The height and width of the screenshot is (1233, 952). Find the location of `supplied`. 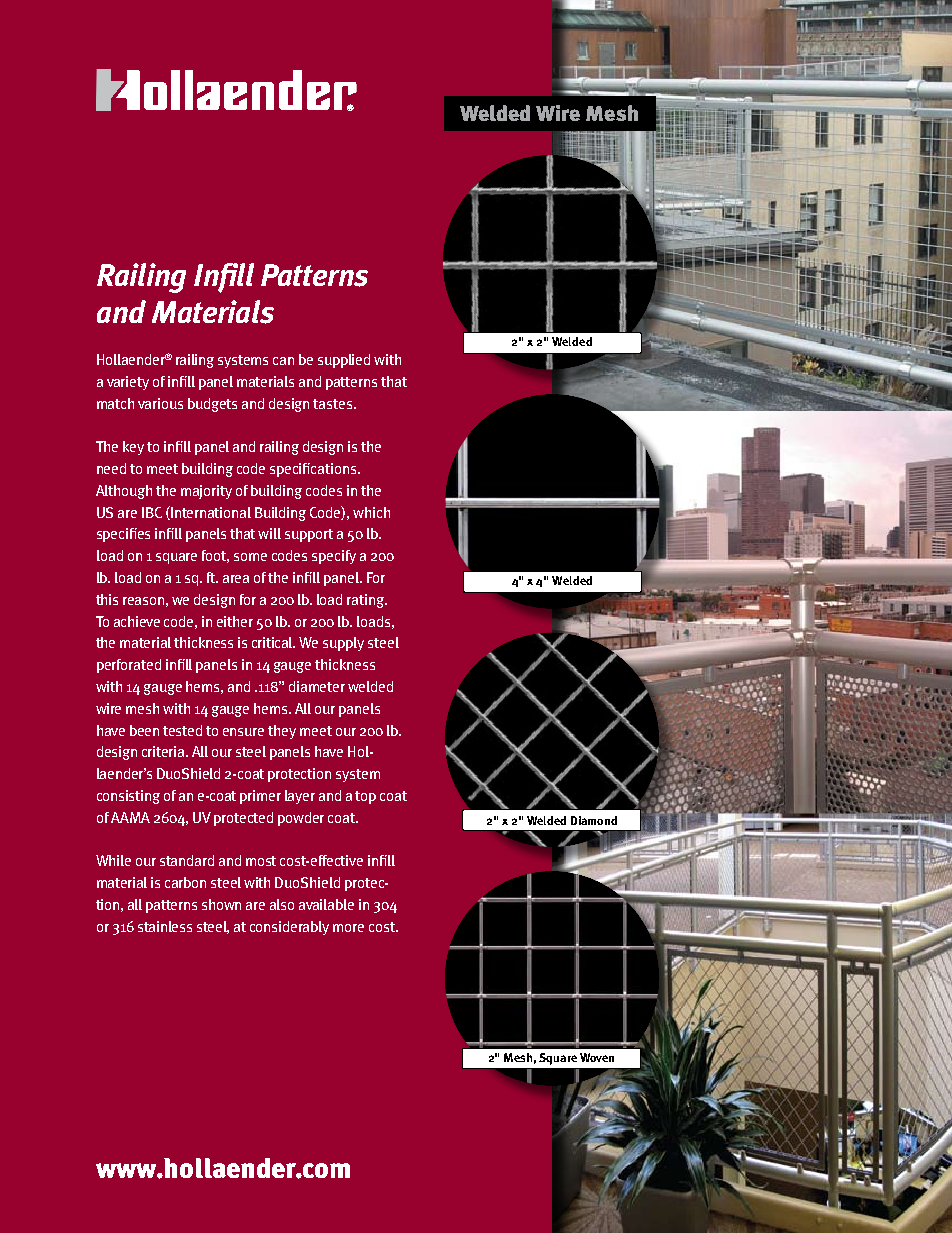

supplied is located at coordinates (344, 361).
